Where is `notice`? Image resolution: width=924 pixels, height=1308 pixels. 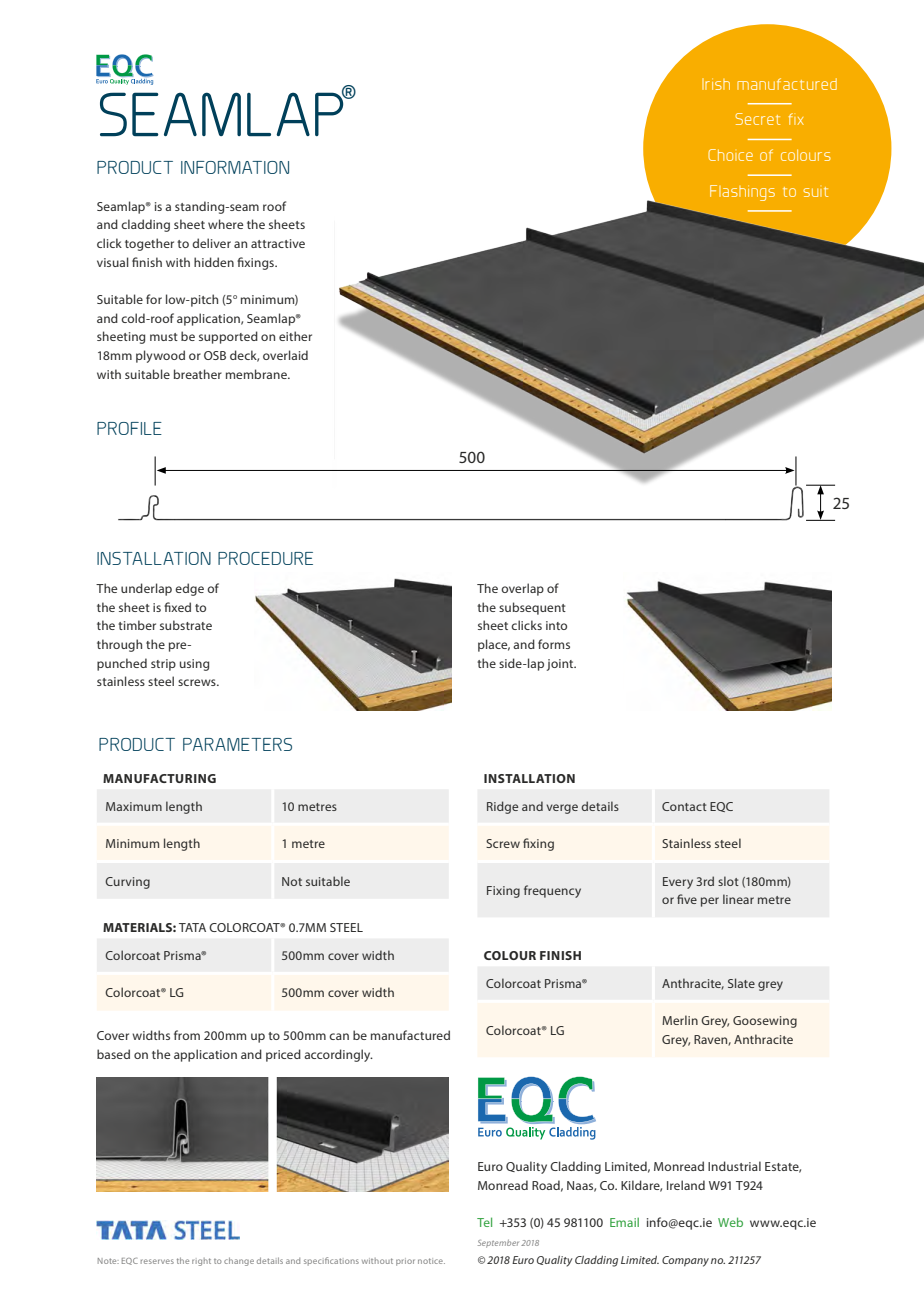
notice is located at coordinates (431, 1261).
